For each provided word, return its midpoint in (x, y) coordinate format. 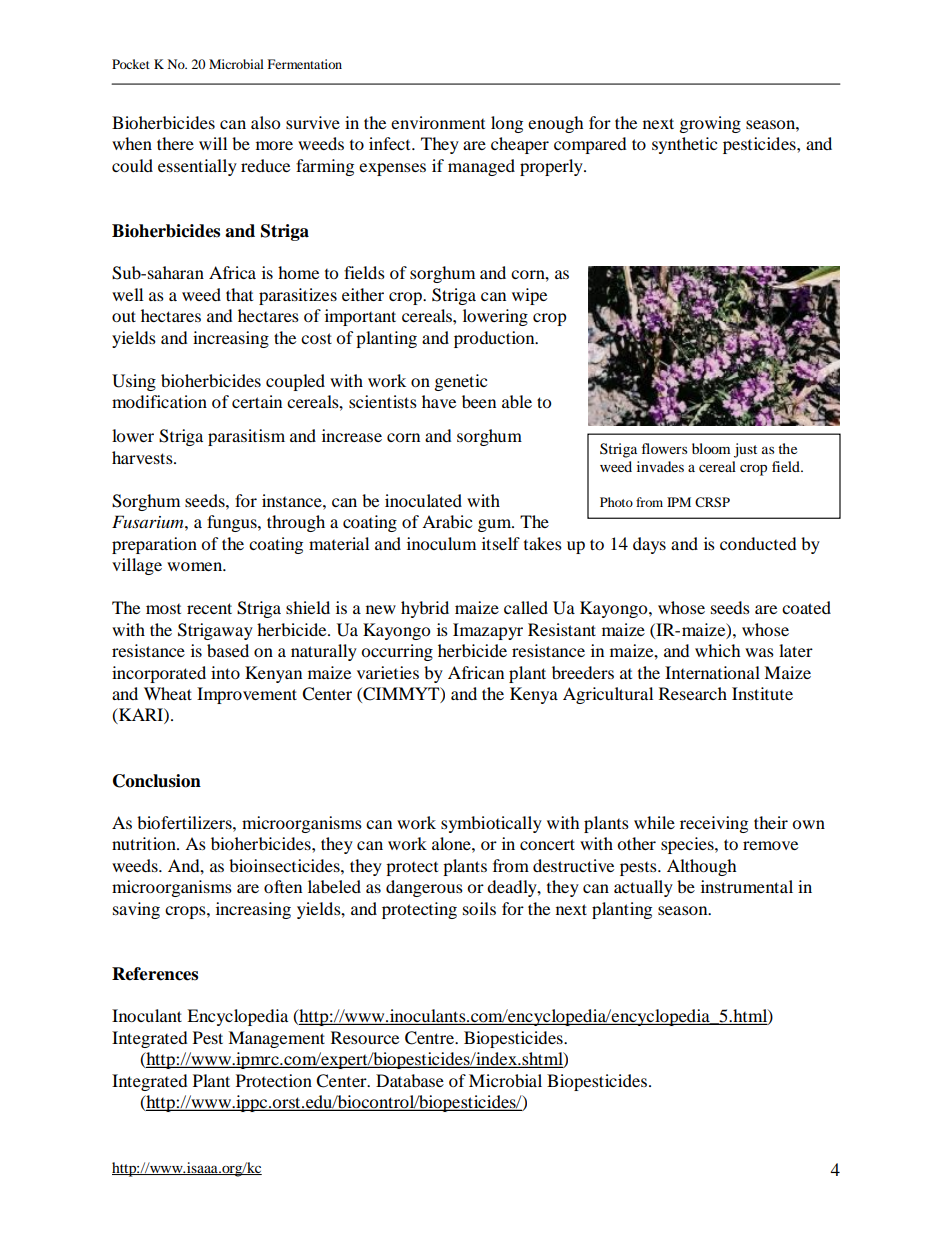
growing (710, 124)
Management (276, 1039)
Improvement (247, 695)
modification (159, 401)
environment (438, 122)
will (213, 143)
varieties (388, 672)
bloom (711, 448)
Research (693, 693)
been (479, 401)
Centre (431, 1038)
